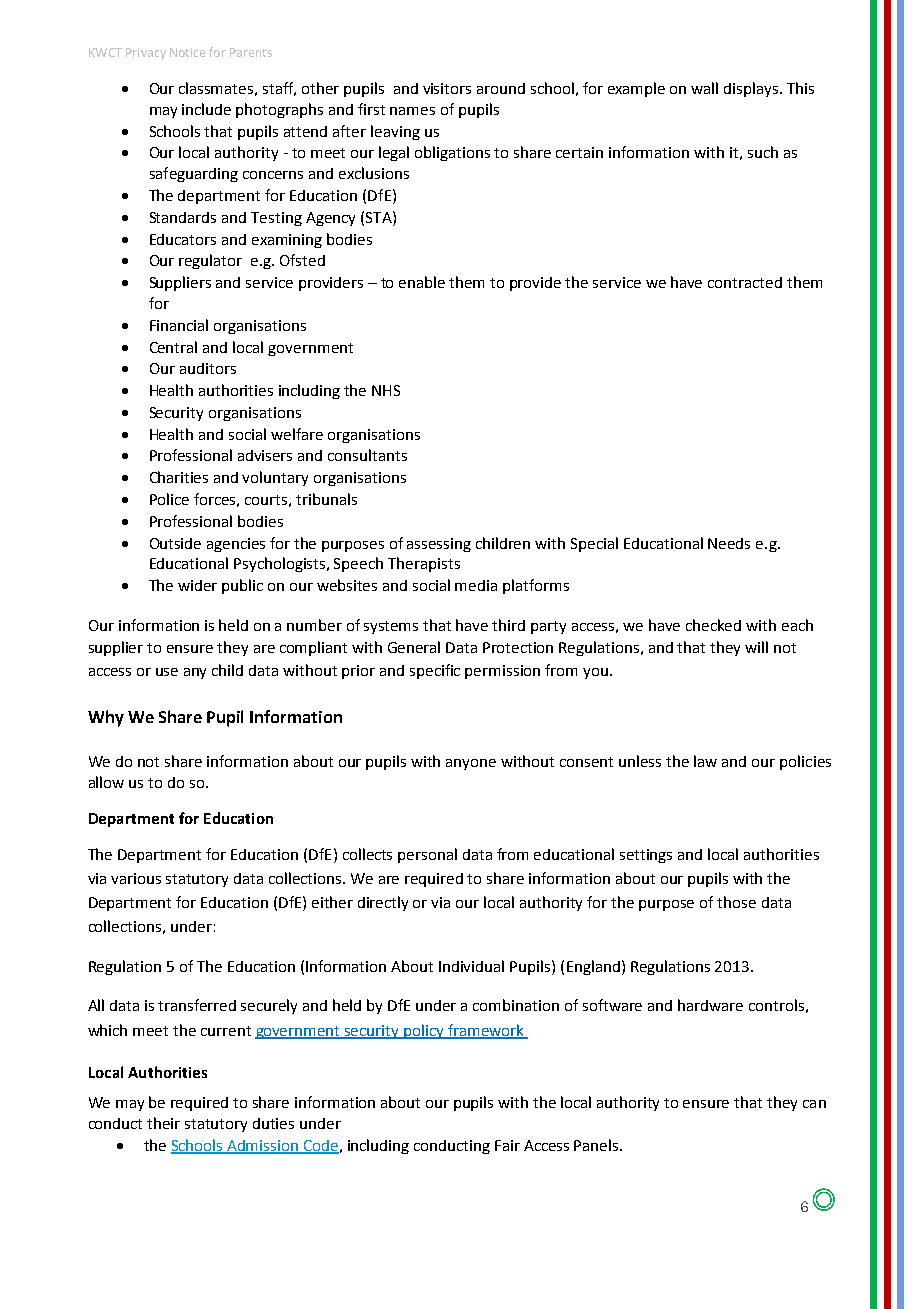 This screenshot has height=1309, width=924. What do you see at coordinates (745, 282) in the screenshot?
I see `contracted` at bounding box center [745, 282].
